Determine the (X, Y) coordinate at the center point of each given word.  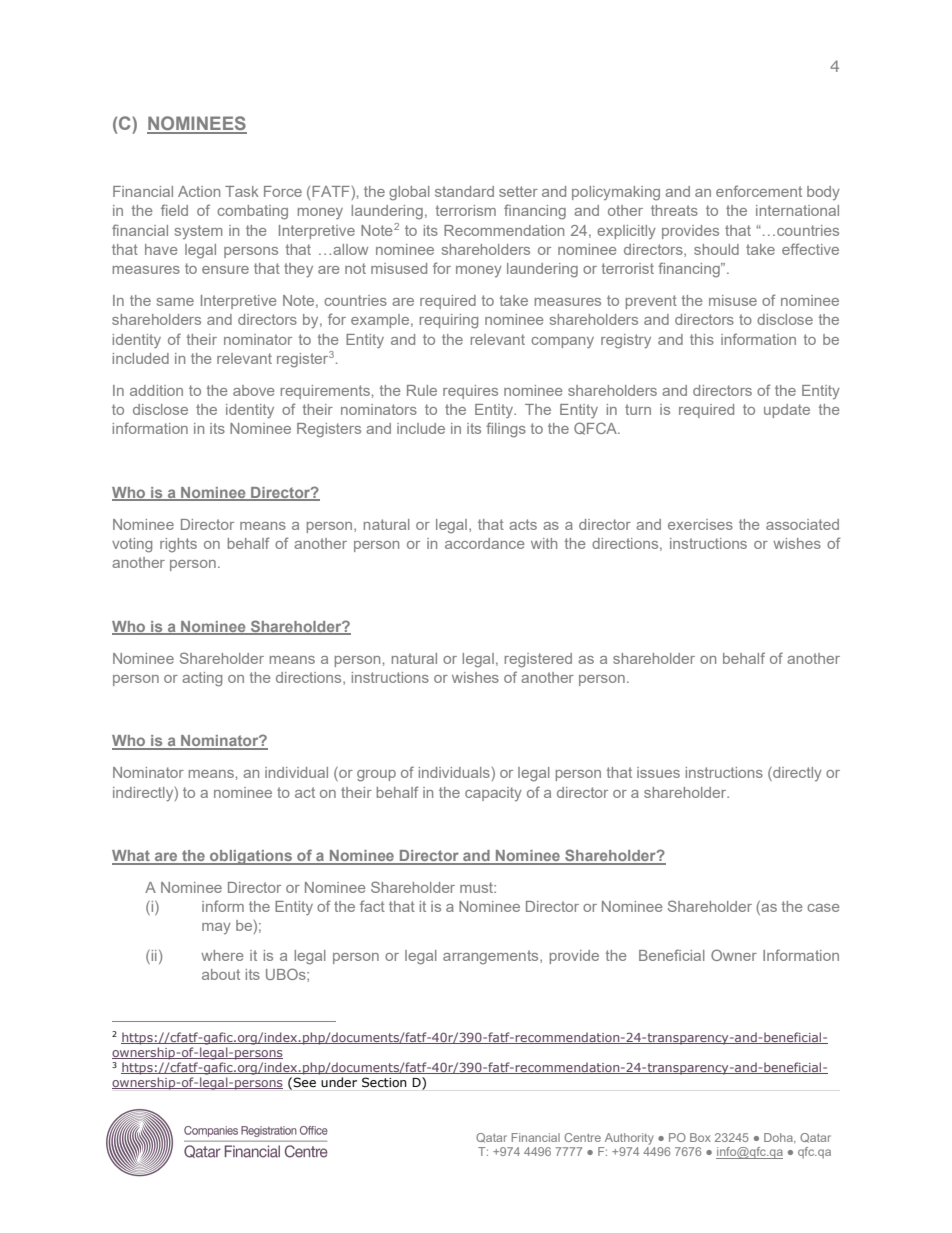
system (198, 232)
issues (658, 772)
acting (202, 679)
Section (384, 1082)
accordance (484, 543)
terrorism (466, 210)
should (716, 249)
